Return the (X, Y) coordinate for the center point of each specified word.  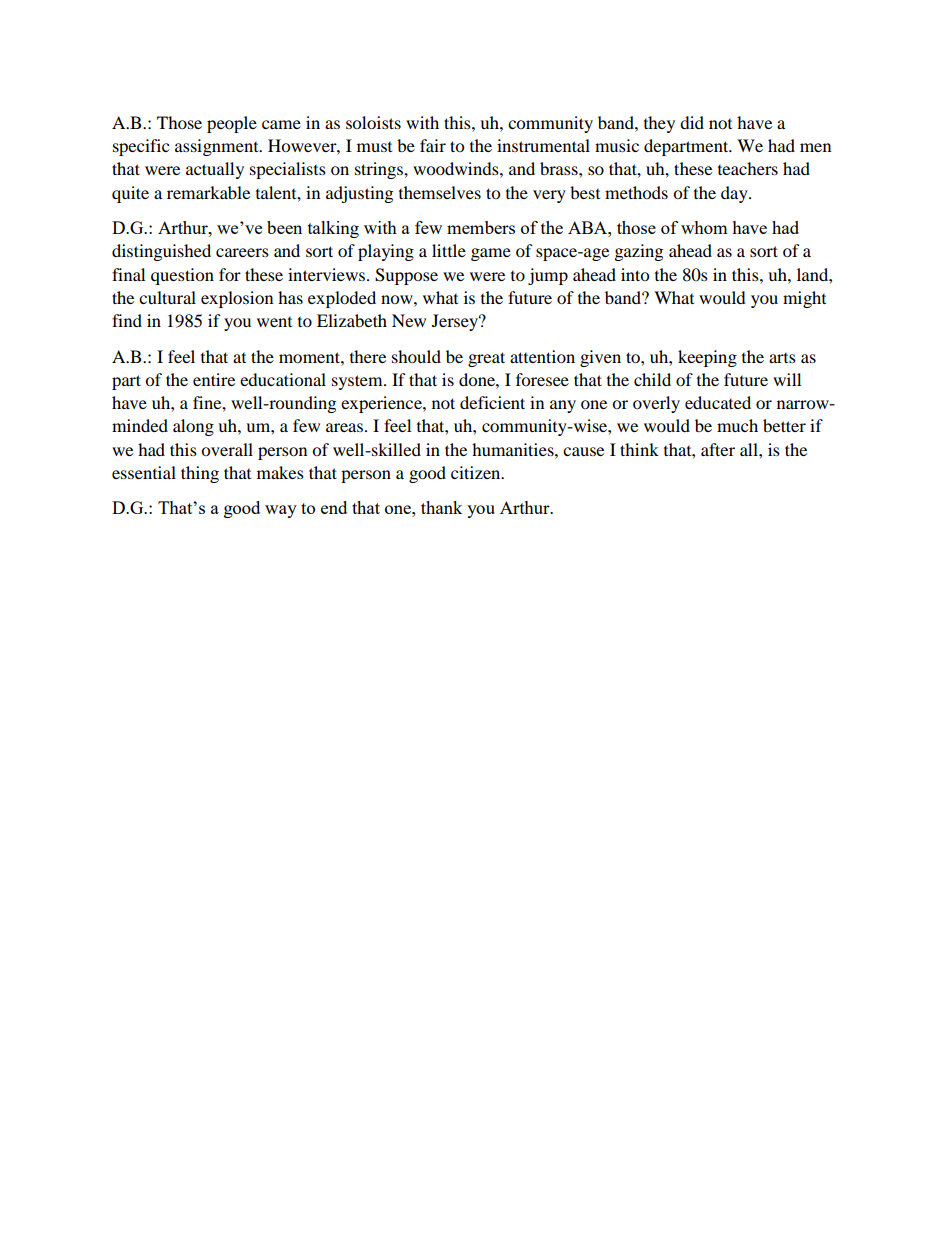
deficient (492, 402)
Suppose (406, 276)
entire (214, 379)
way (281, 511)
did (692, 122)
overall (227, 449)
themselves (440, 192)
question (182, 276)
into (635, 274)
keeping (707, 358)
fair (433, 145)
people (232, 124)
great (486, 359)
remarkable (208, 192)
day (735, 194)
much (737, 425)
